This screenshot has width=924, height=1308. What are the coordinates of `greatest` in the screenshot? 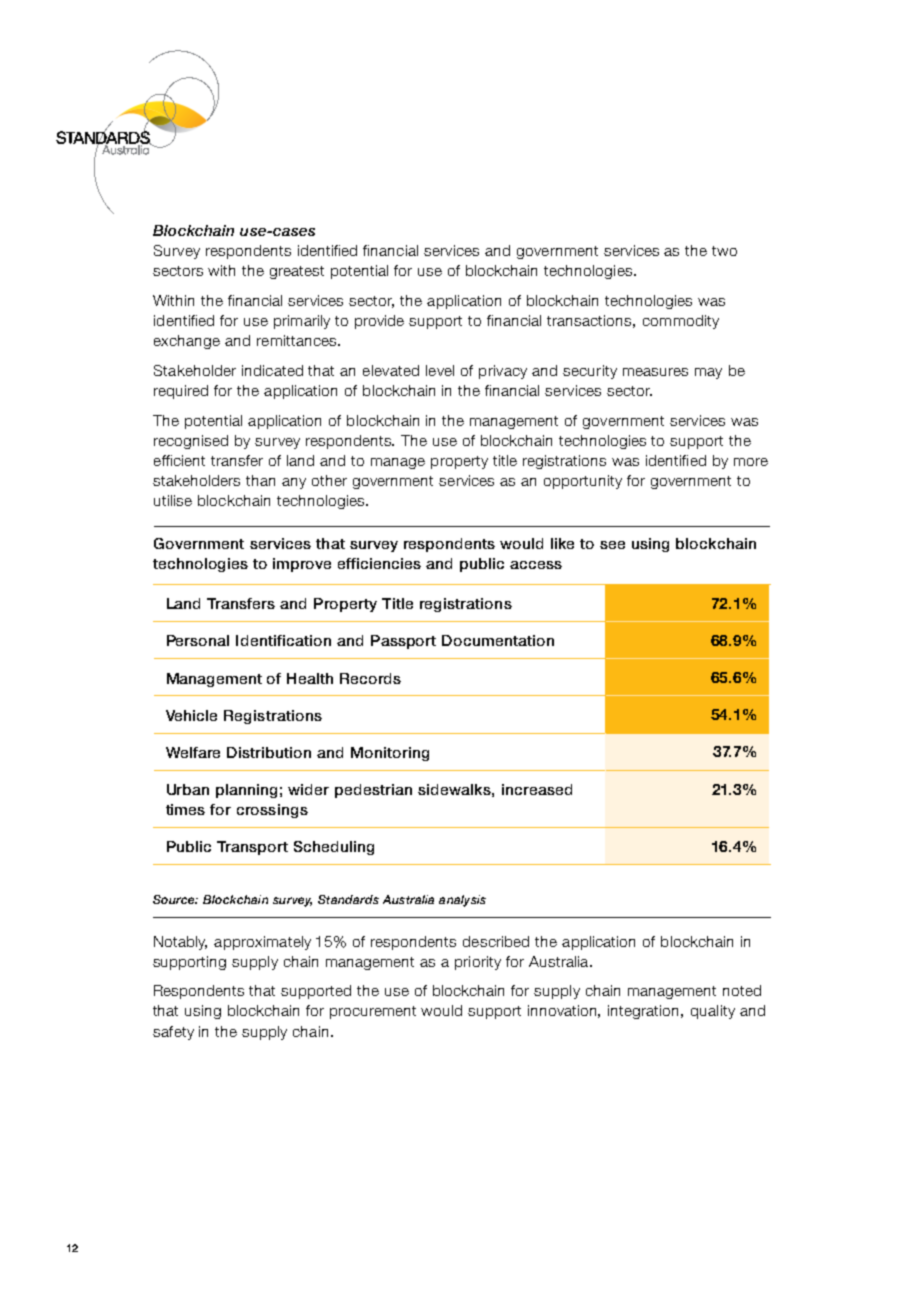 It's located at (297, 272).
